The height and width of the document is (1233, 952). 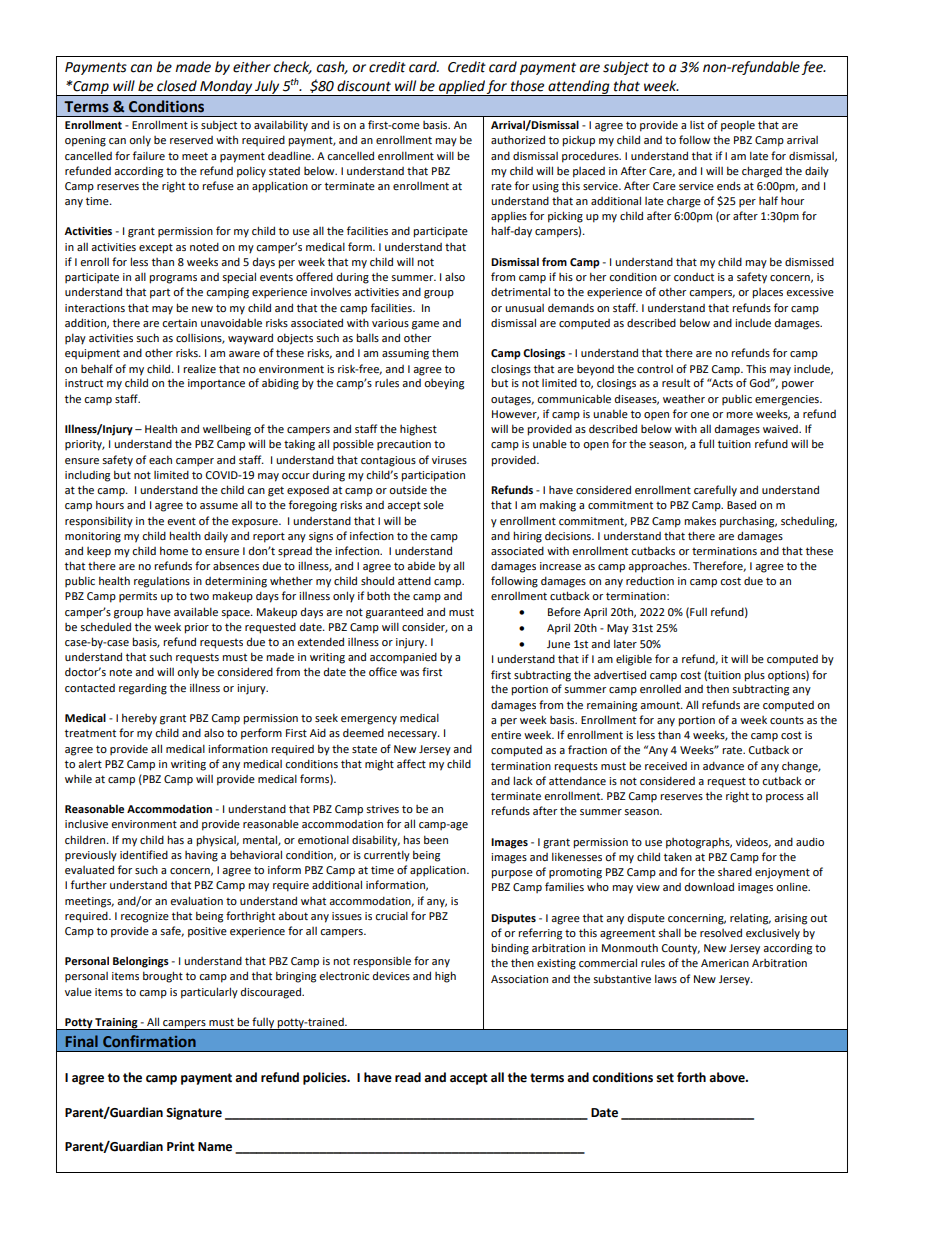 I want to click on more, so click(x=739, y=415).
